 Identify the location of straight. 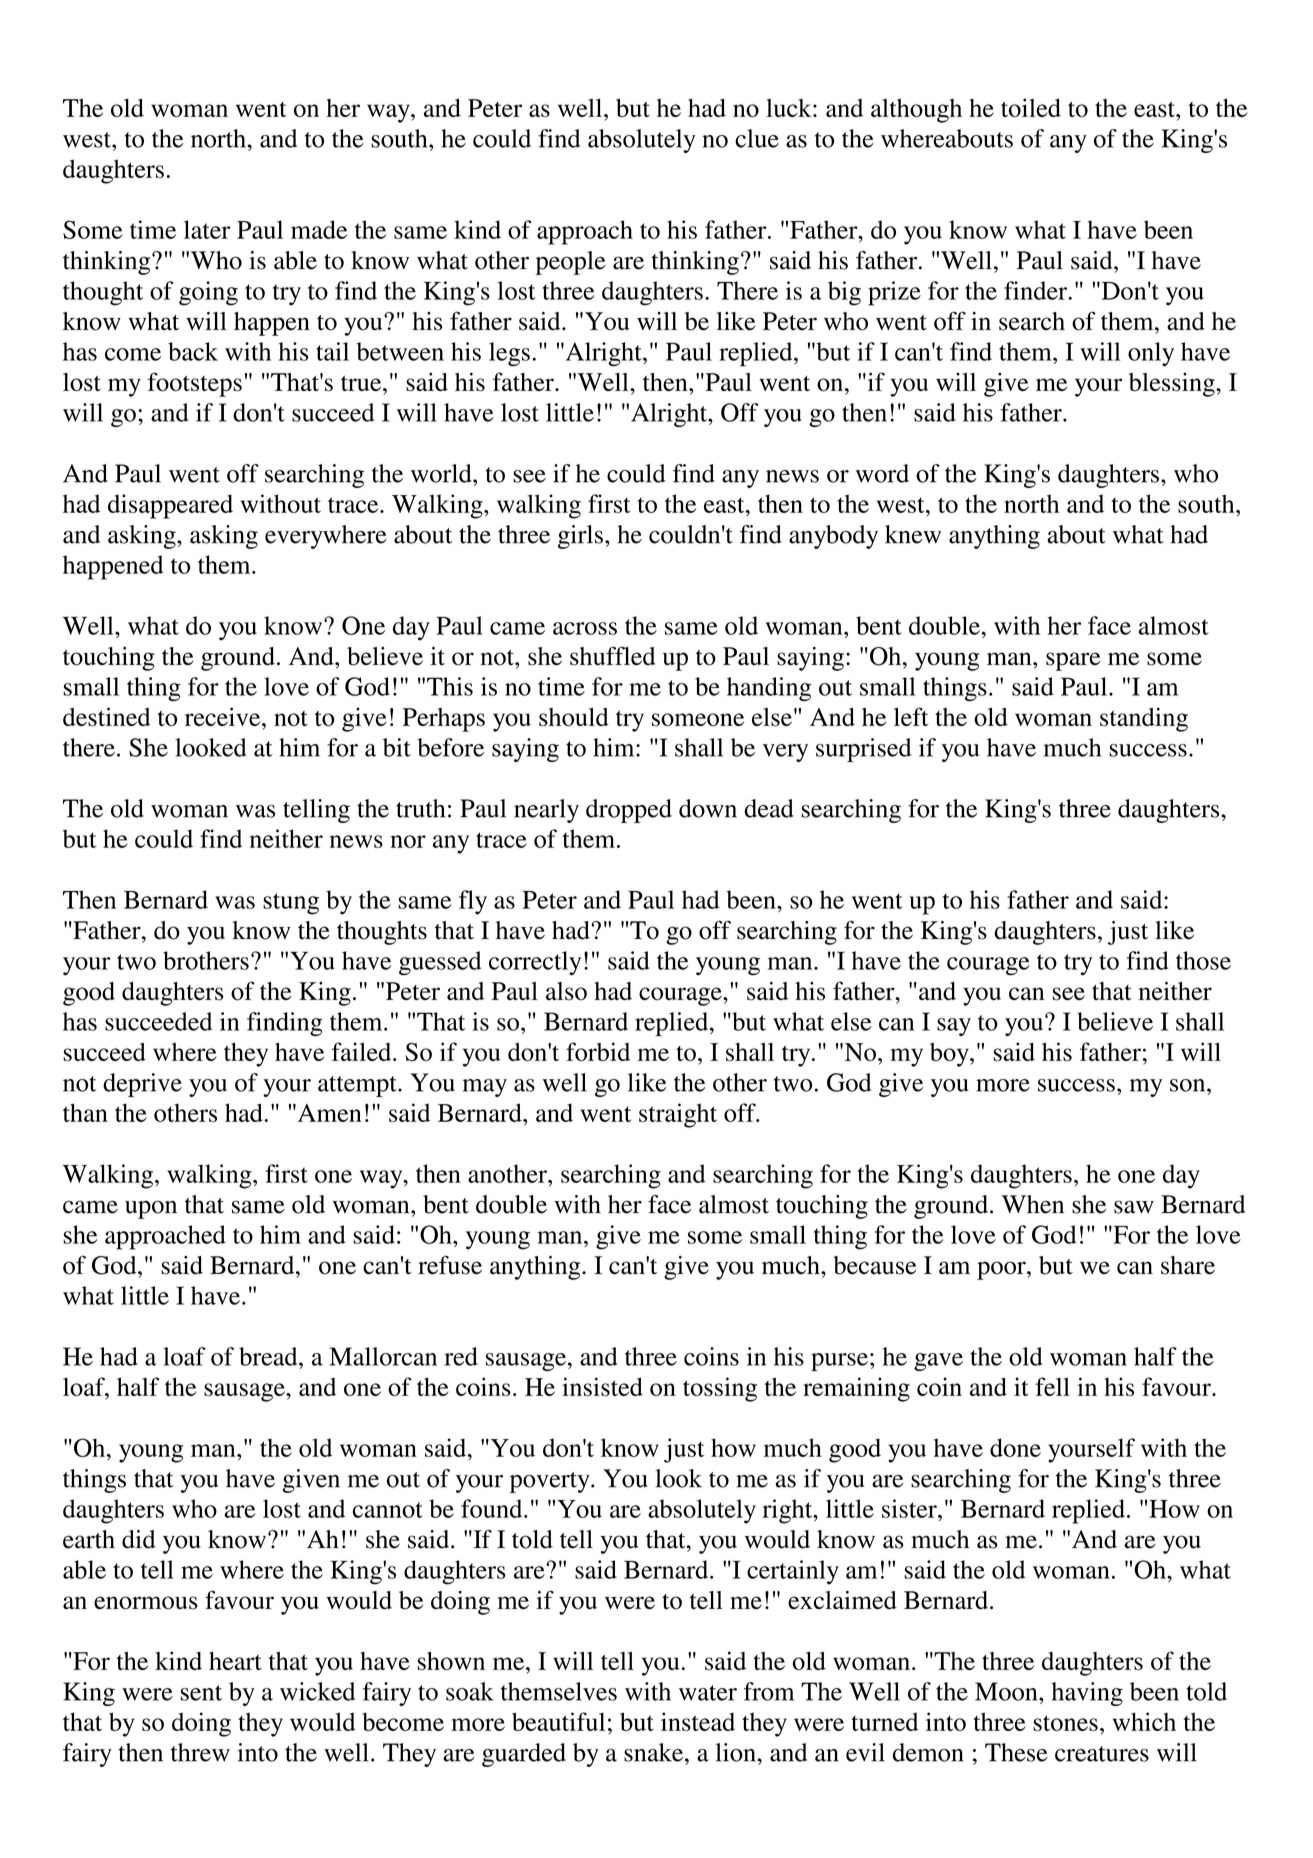
(678, 1115).
